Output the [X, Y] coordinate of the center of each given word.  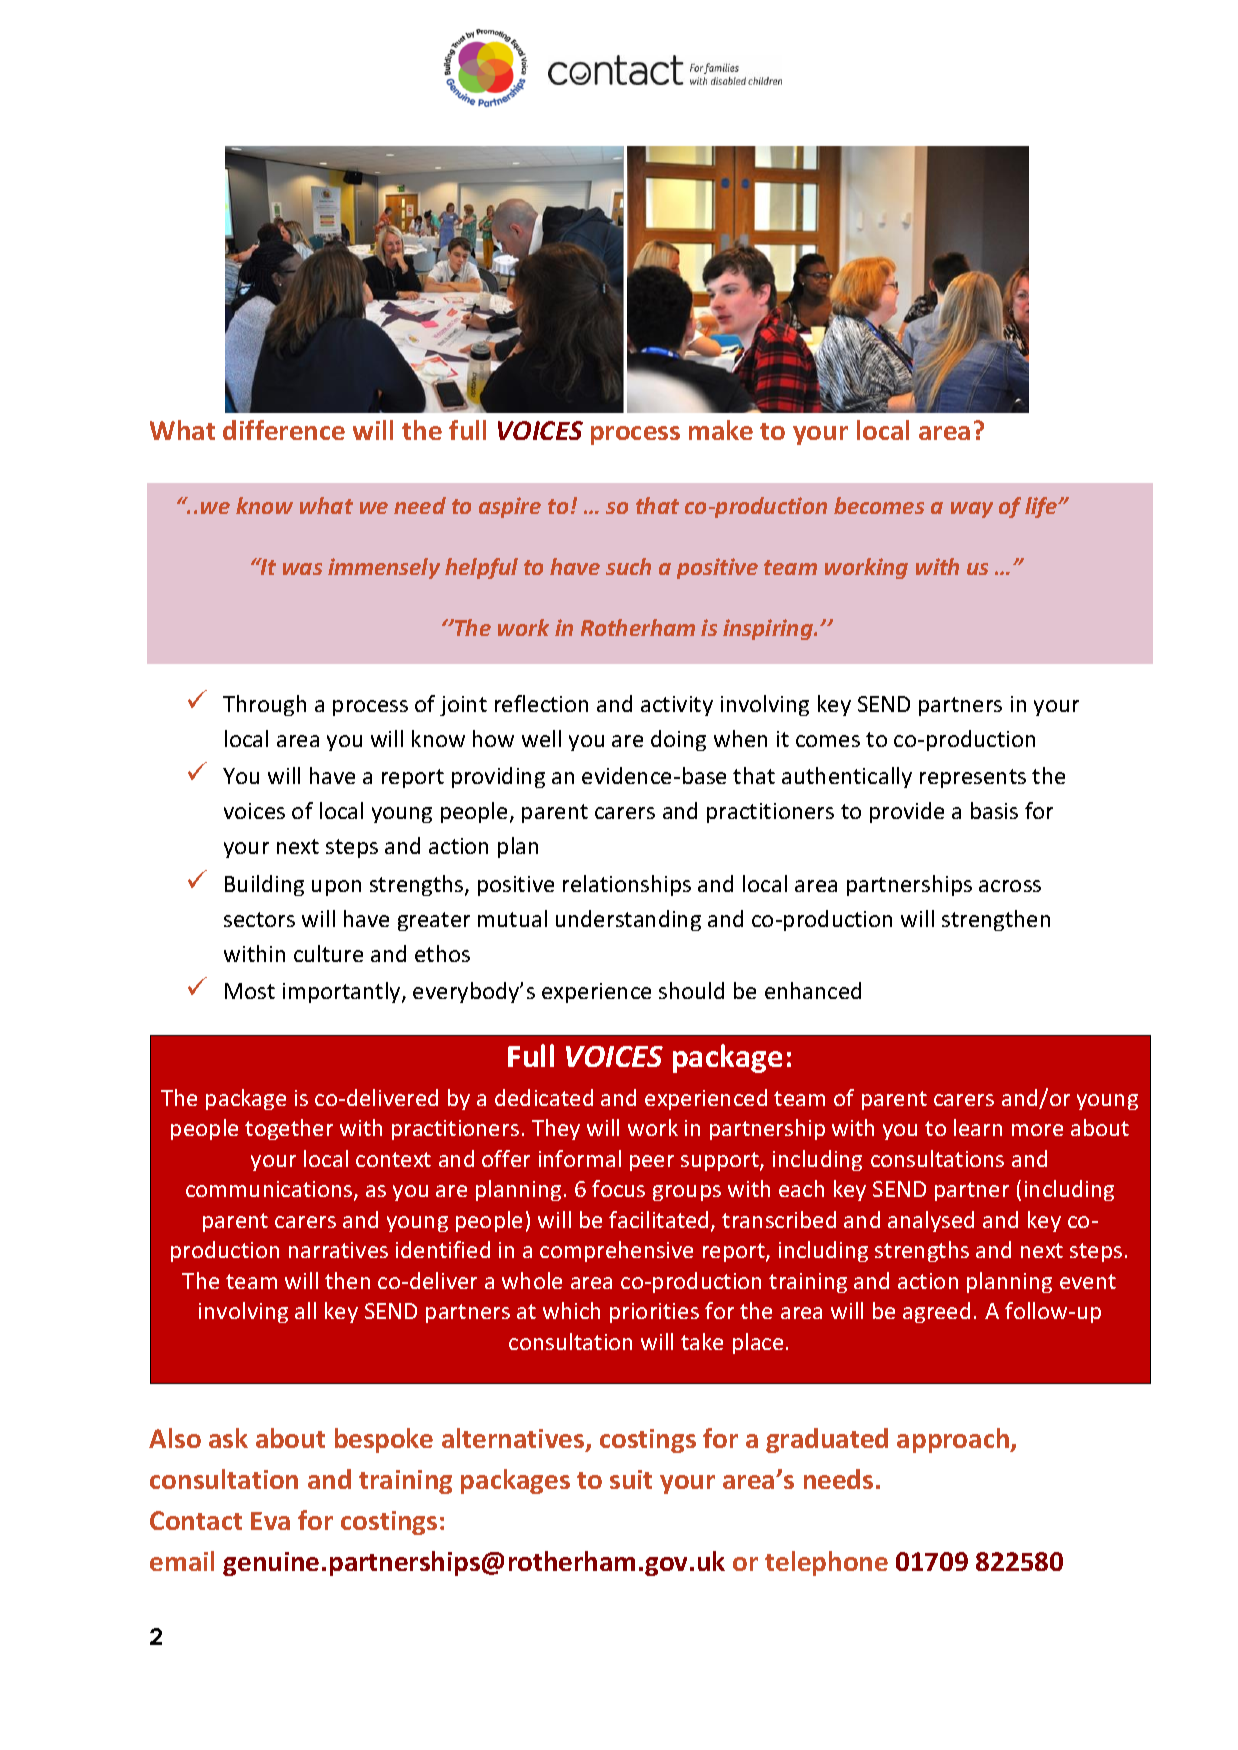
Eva [270, 1521]
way [972, 510]
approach [954, 1440]
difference [284, 430]
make [721, 430]
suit [631, 1479]
